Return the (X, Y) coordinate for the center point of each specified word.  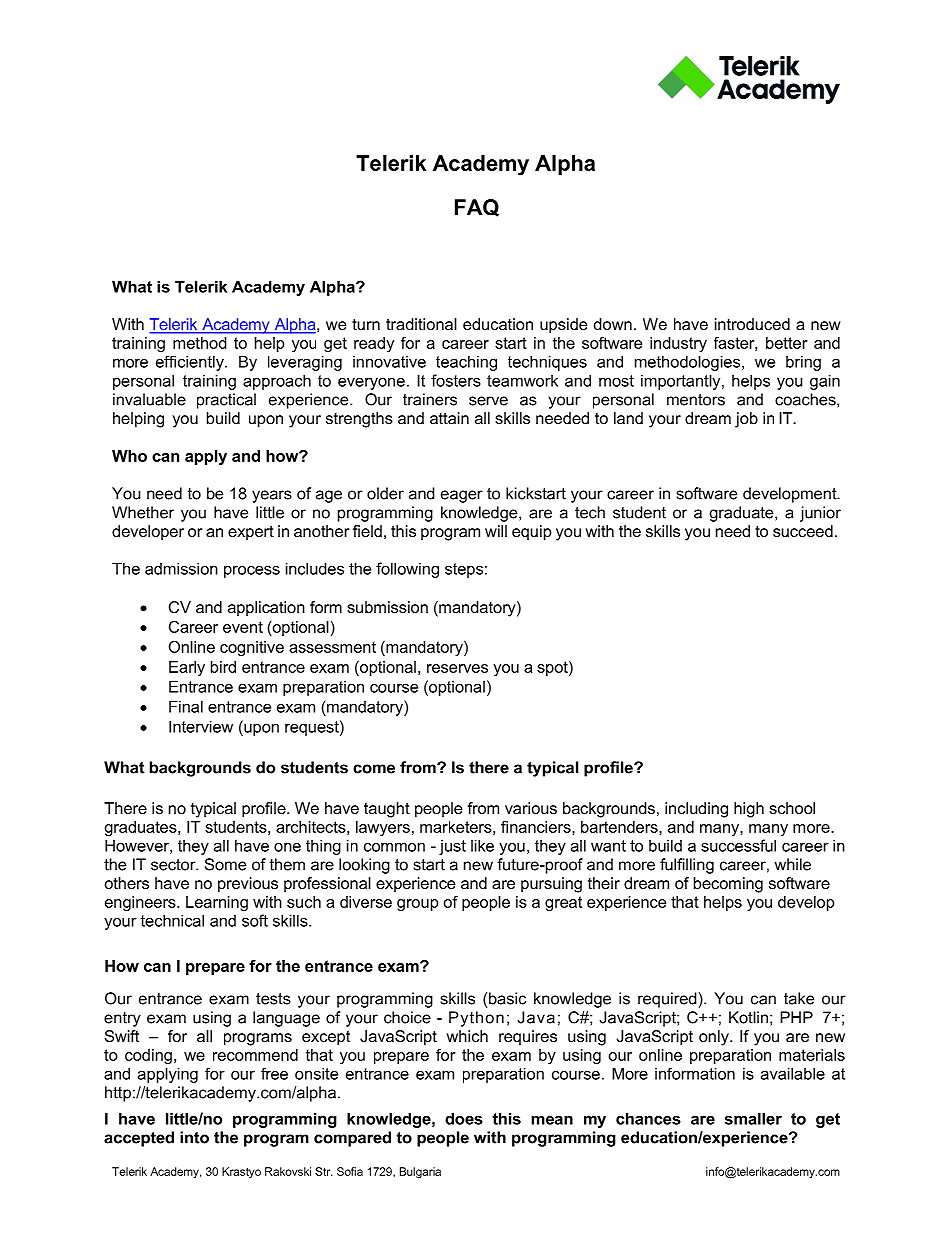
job (746, 420)
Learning (217, 903)
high (749, 810)
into (194, 1137)
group (418, 905)
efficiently (191, 363)
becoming (728, 885)
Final (186, 706)
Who (129, 456)
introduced (752, 324)
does (464, 1118)
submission (387, 607)
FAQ (477, 208)
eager (462, 496)
